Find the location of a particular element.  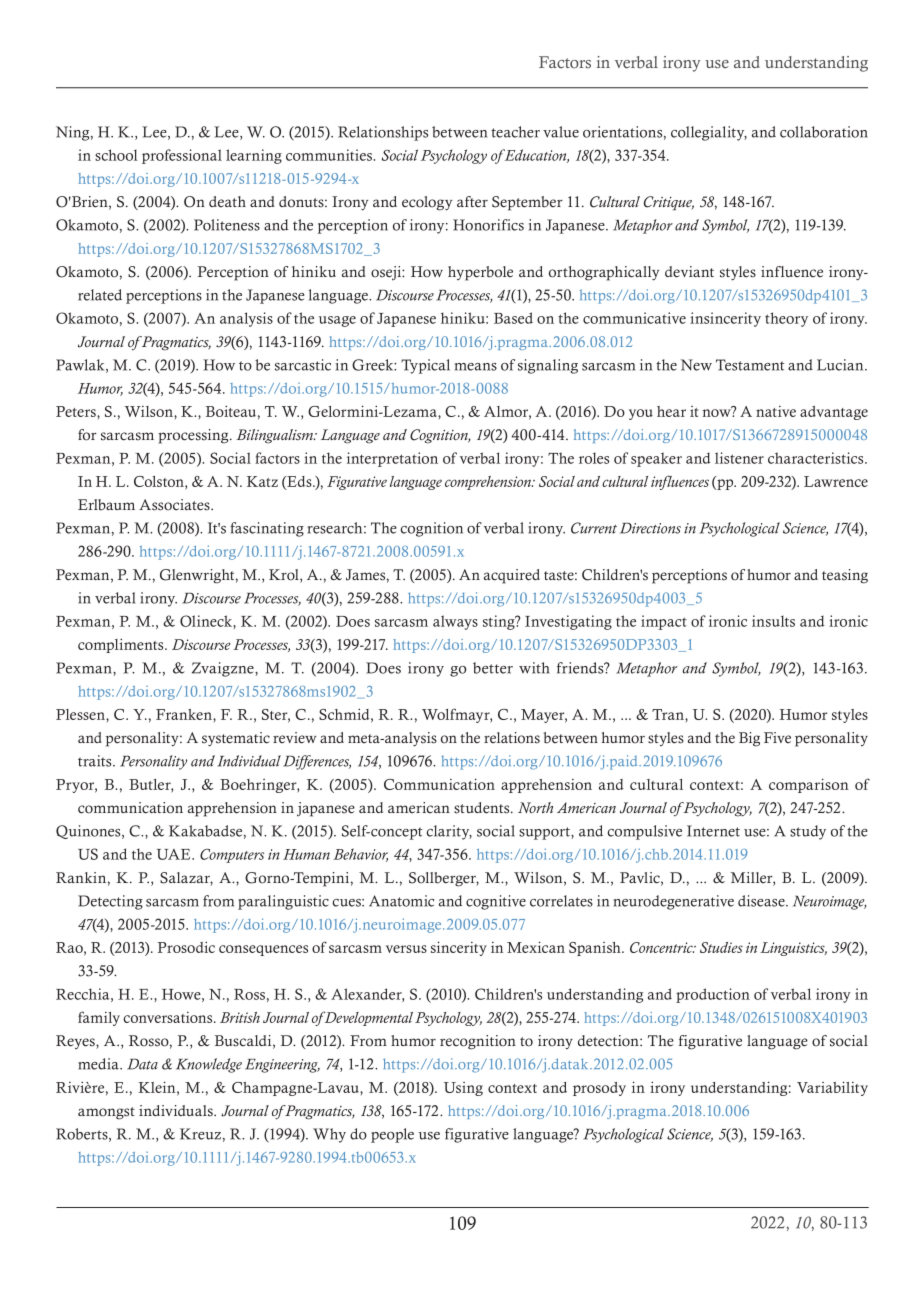

processing is located at coordinates (194, 436).
